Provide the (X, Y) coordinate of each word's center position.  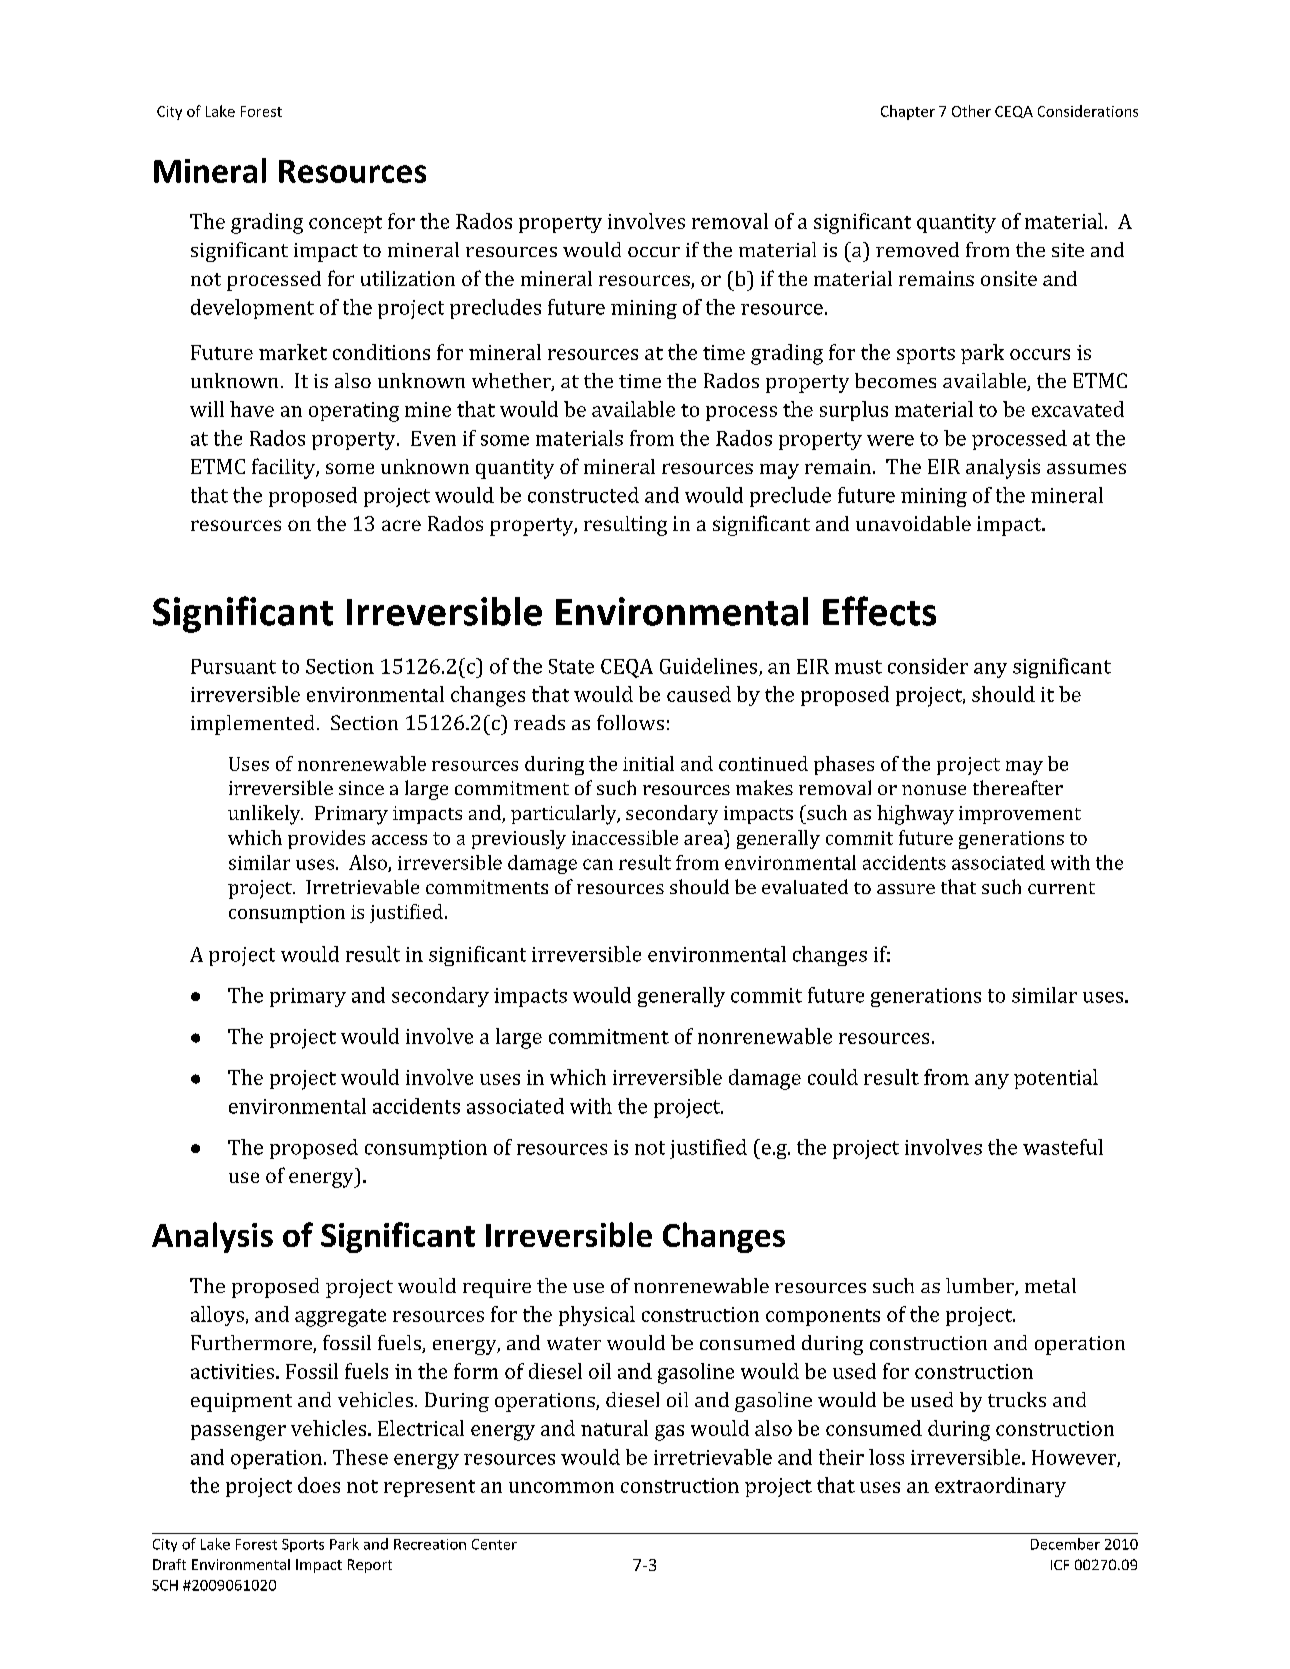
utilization (408, 278)
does (319, 1485)
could (833, 1077)
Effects (879, 611)
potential (1056, 1079)
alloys (217, 1316)
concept (345, 224)
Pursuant (233, 666)
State (571, 666)
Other (971, 111)
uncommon (561, 1487)
